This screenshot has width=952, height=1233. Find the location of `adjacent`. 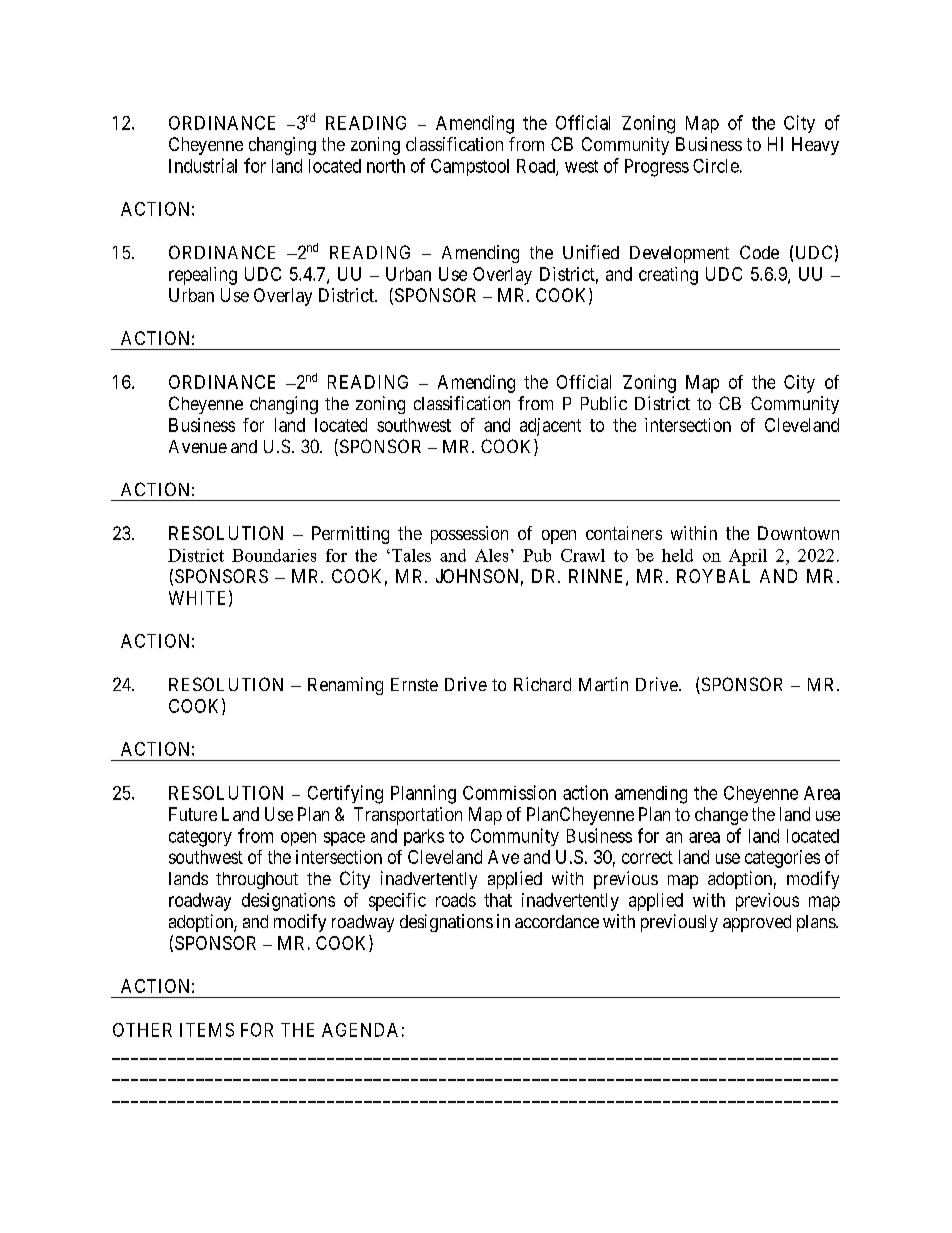

adjacent is located at coordinates (550, 427).
